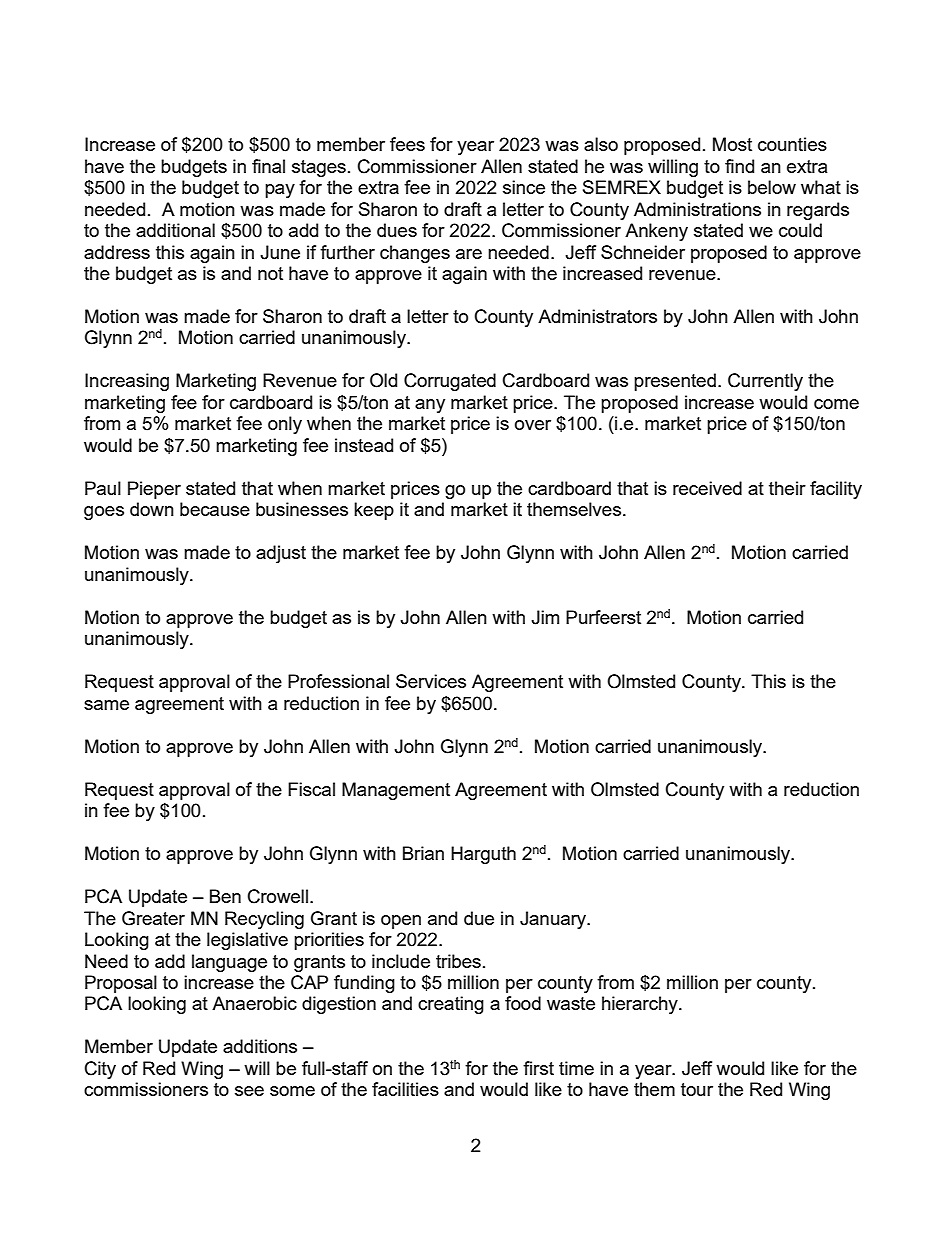  What do you see at coordinates (524, 187) in the screenshot?
I see `since` at bounding box center [524, 187].
